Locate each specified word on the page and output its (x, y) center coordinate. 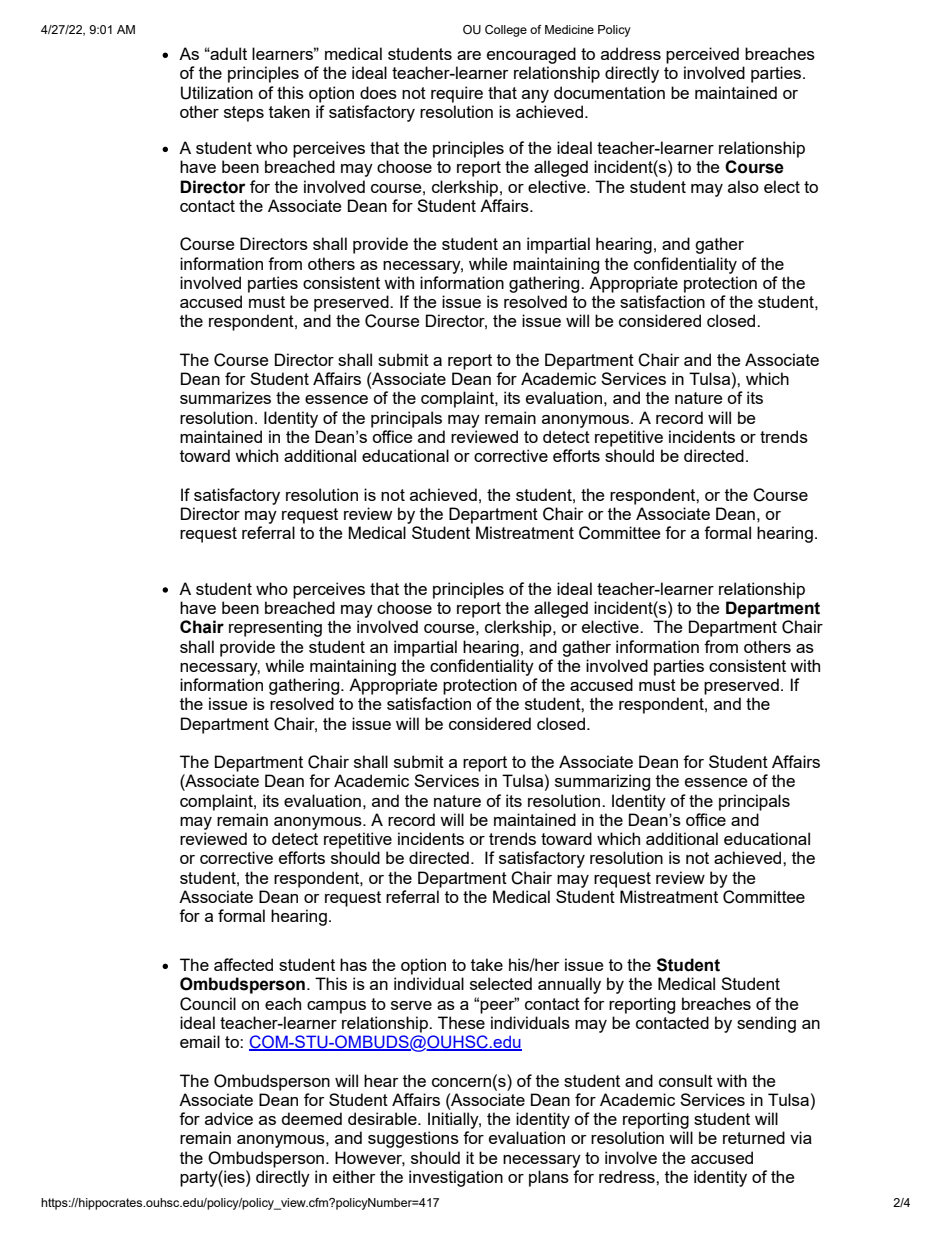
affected (243, 964)
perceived (702, 55)
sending (766, 1024)
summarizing (602, 782)
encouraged (531, 55)
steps (244, 114)
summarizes (225, 397)
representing (275, 628)
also (743, 186)
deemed (311, 1118)
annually (569, 985)
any (535, 96)
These (461, 1022)
